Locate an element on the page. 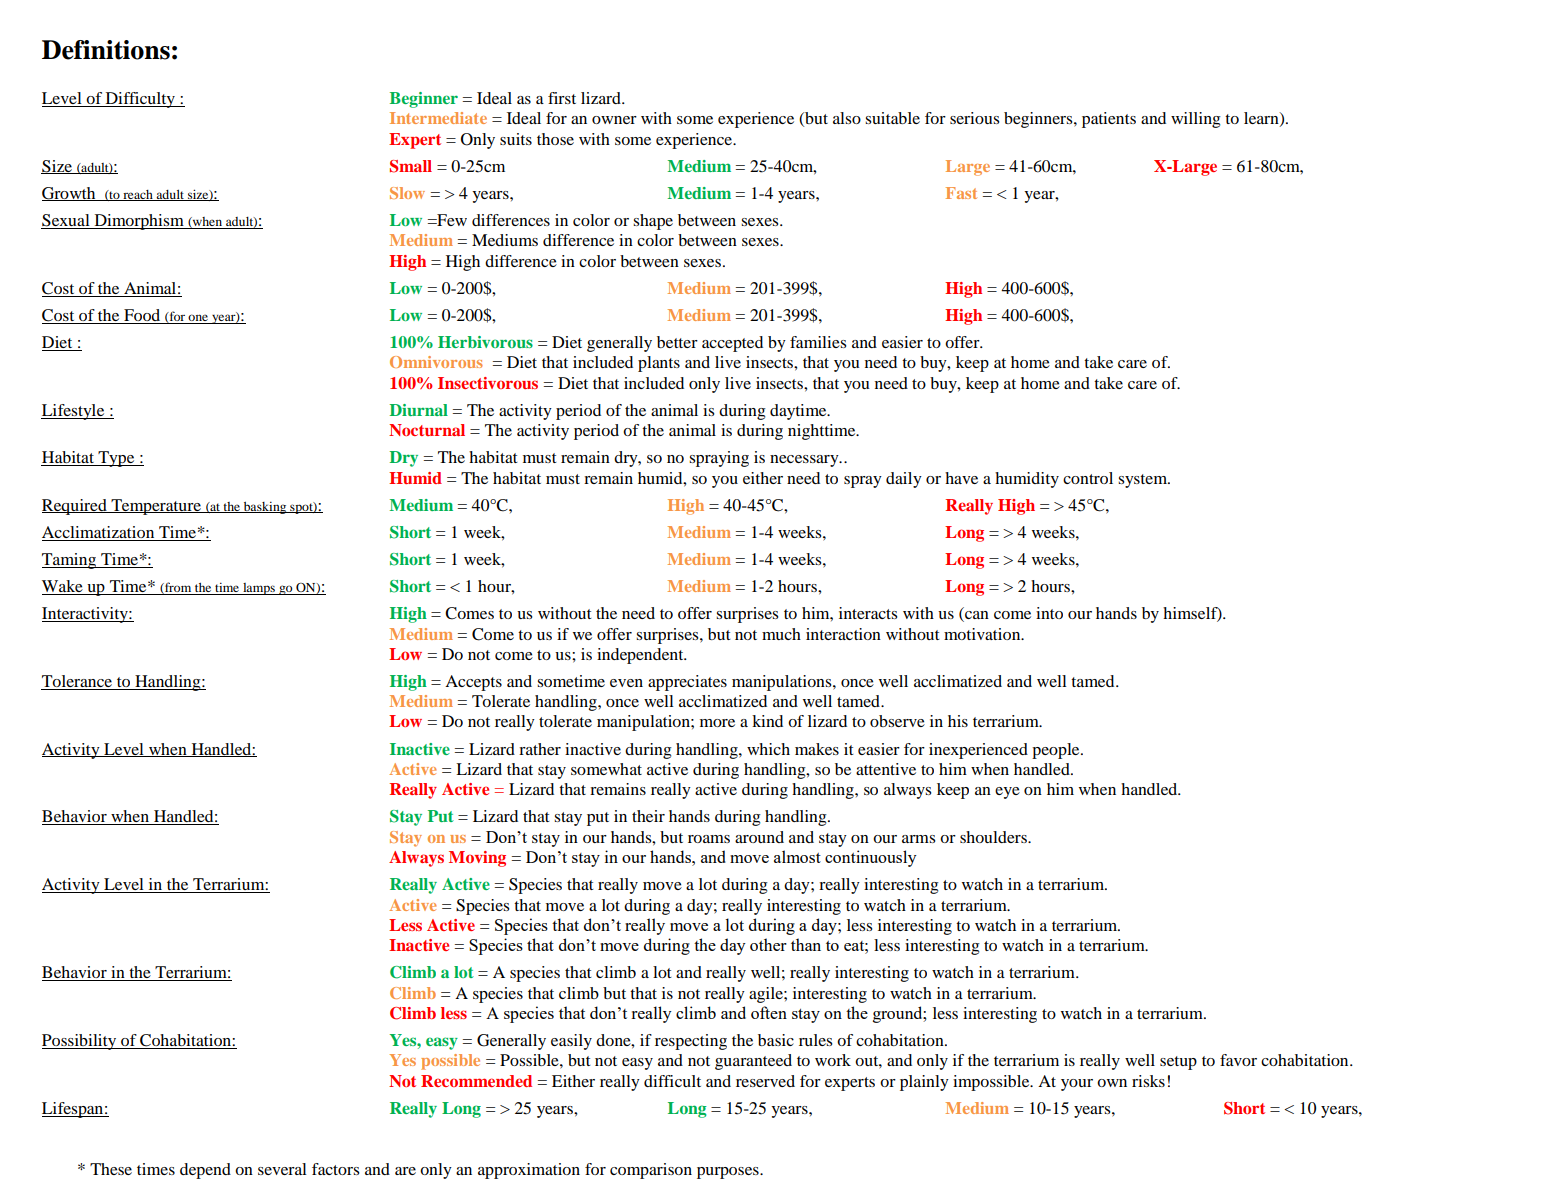  Food is located at coordinates (142, 316).
